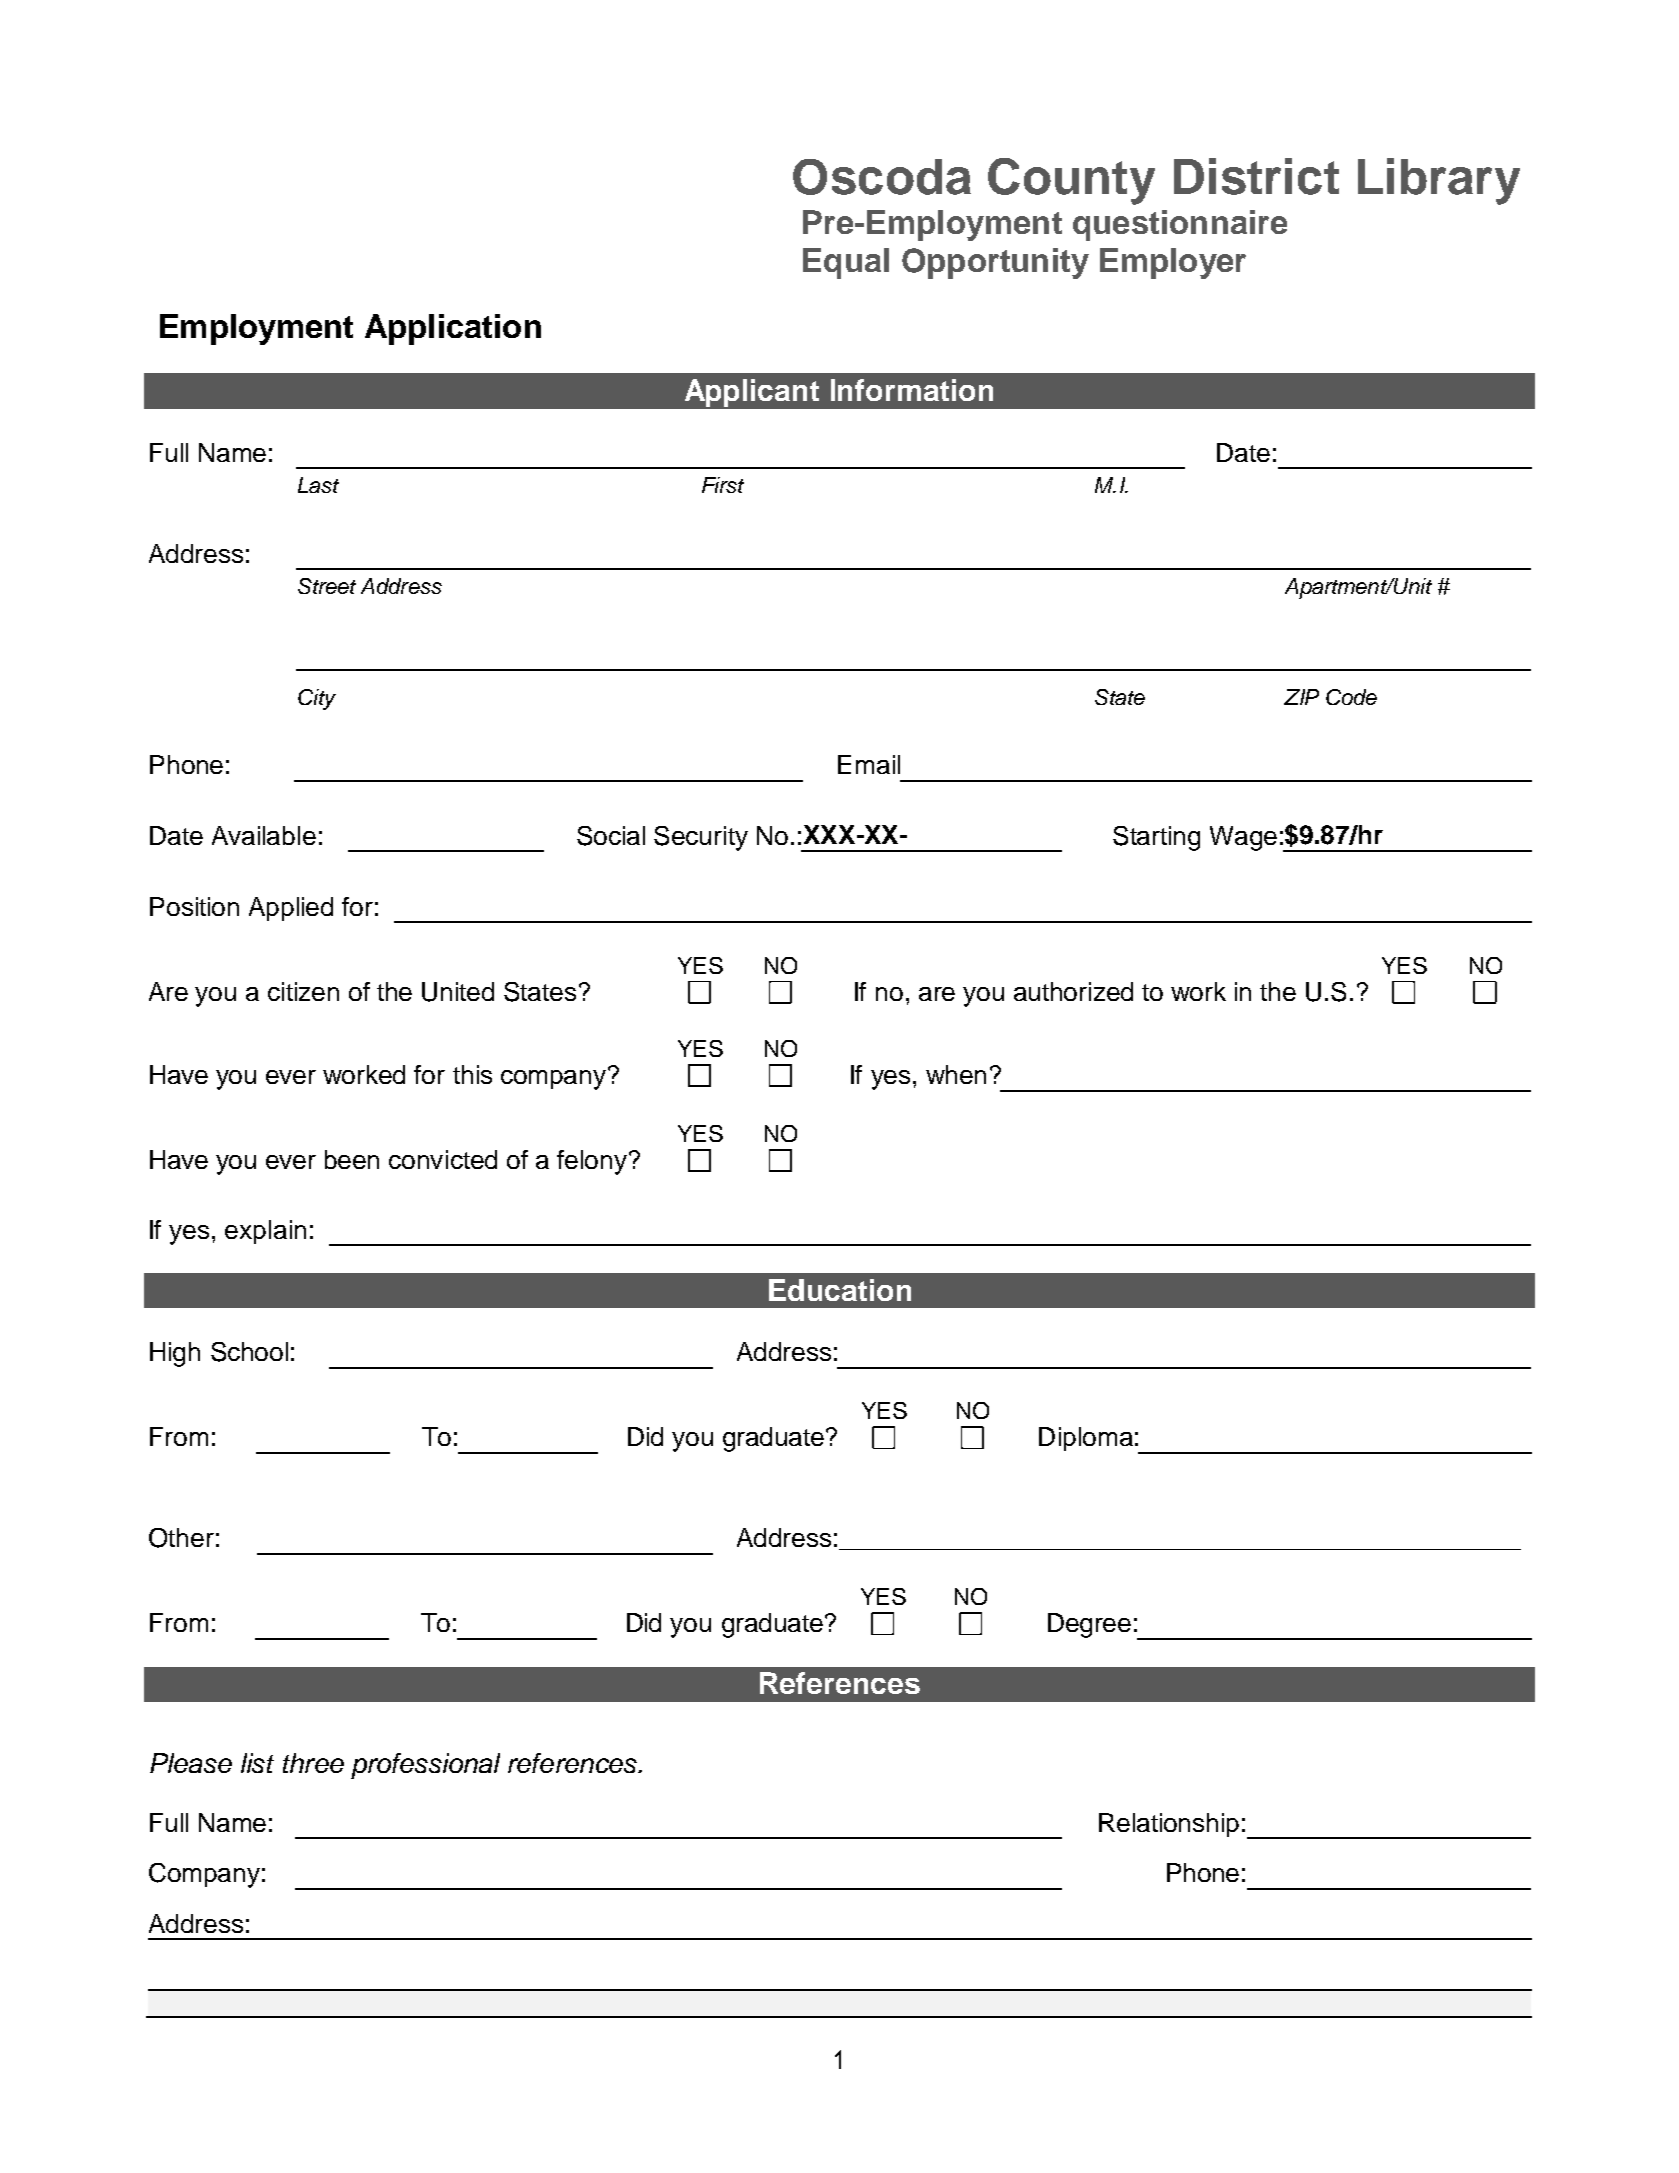 Image resolution: width=1679 pixels, height=2173 pixels. I want to click on District, so click(1256, 176).
